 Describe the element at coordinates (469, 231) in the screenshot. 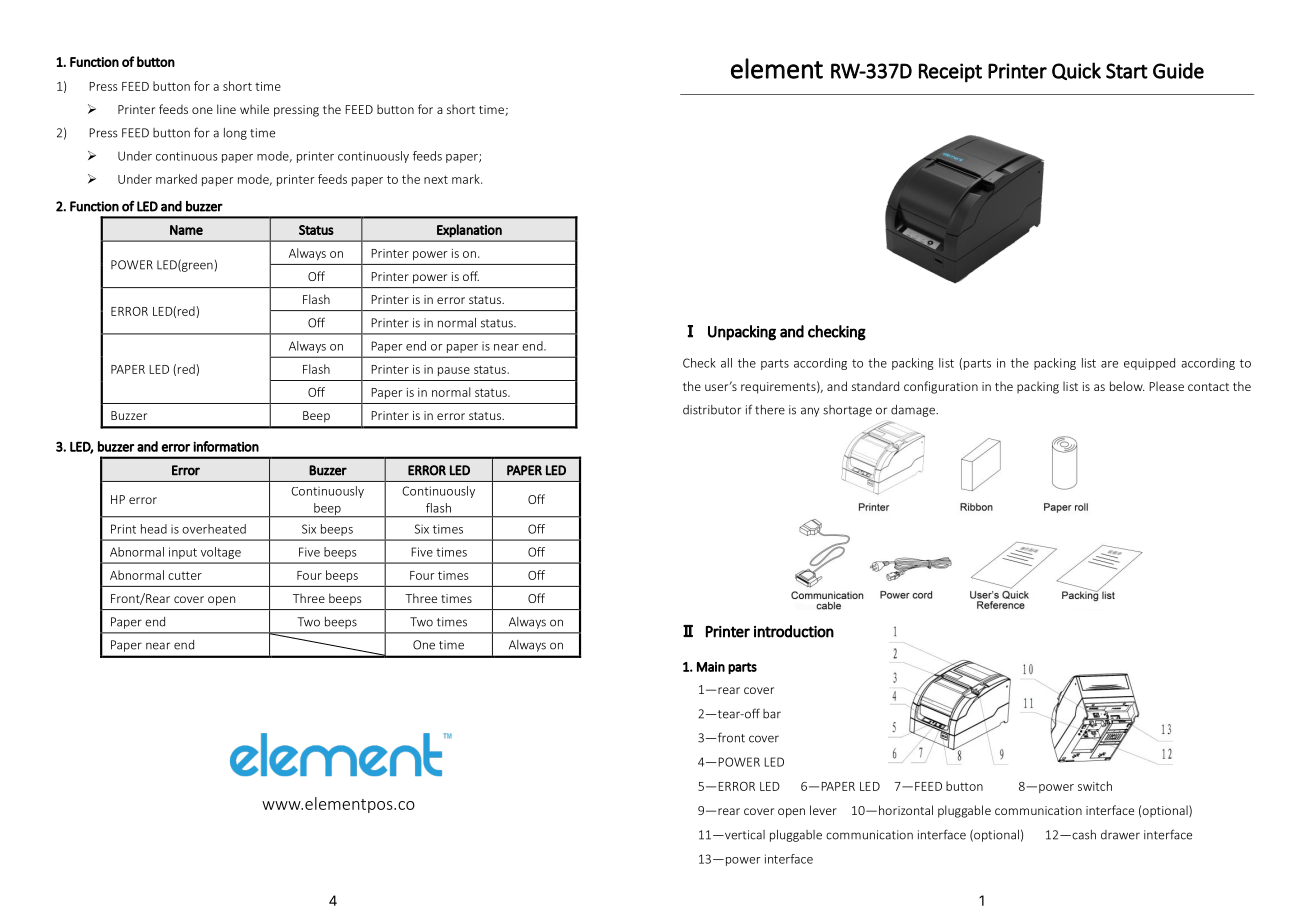

I see `Explanation` at that location.
